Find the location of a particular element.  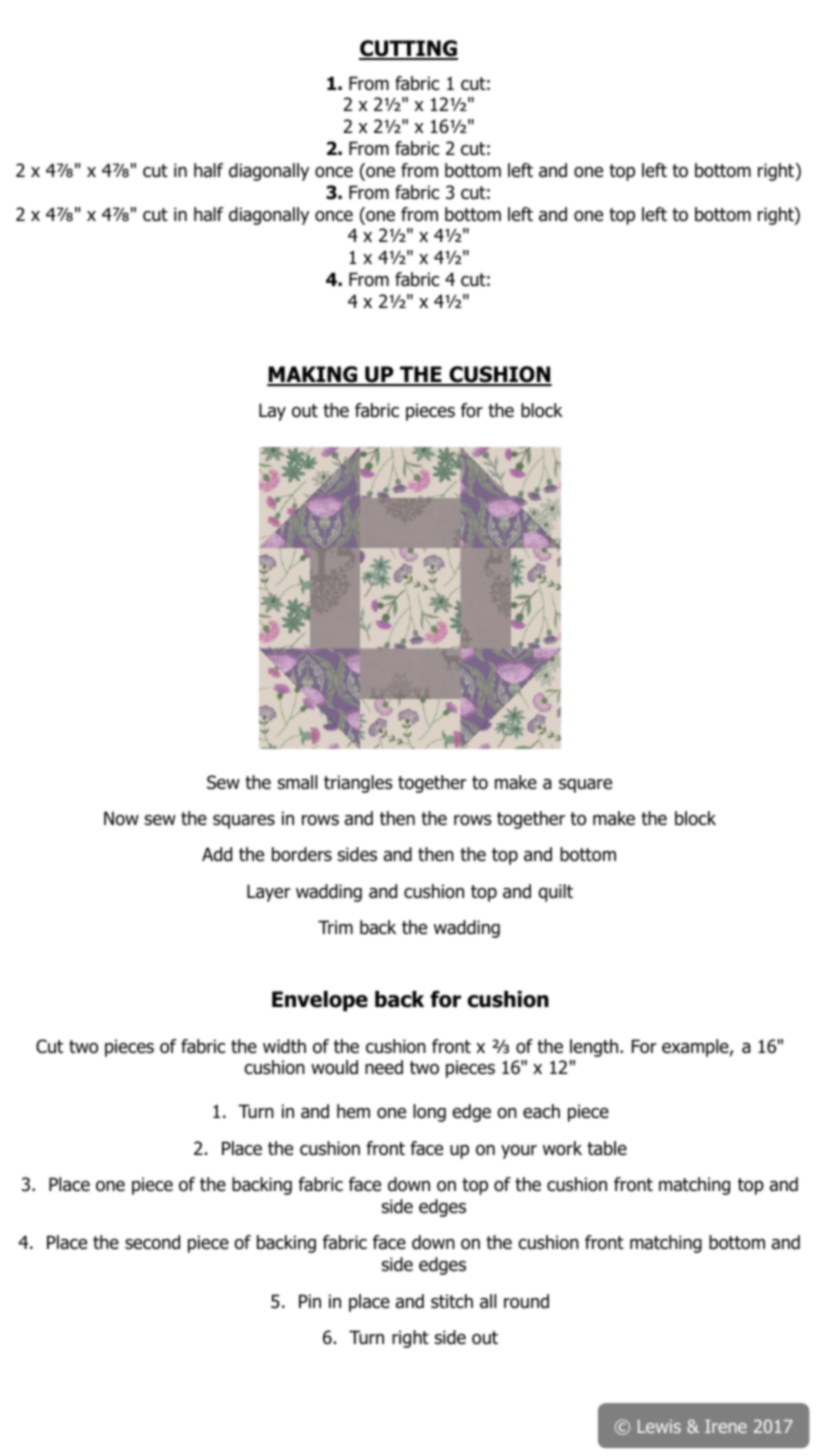

second is located at coordinates (152, 1242).
